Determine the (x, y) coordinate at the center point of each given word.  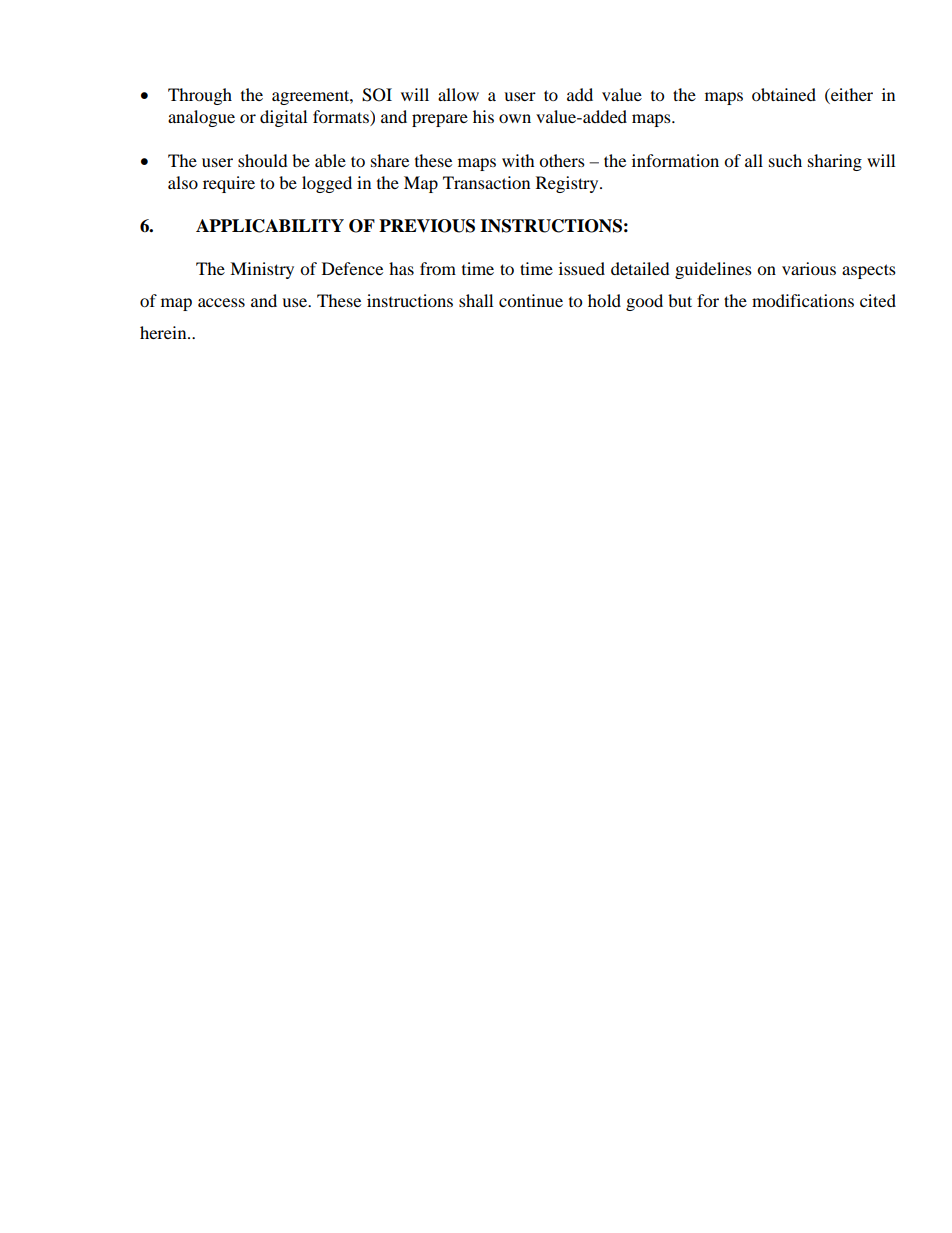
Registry (568, 184)
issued (582, 268)
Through (200, 96)
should (263, 160)
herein (164, 332)
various (809, 268)
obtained (784, 94)
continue (531, 300)
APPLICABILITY (270, 226)
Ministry (262, 270)
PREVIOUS (427, 226)
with (518, 160)
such (785, 160)
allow (458, 94)
